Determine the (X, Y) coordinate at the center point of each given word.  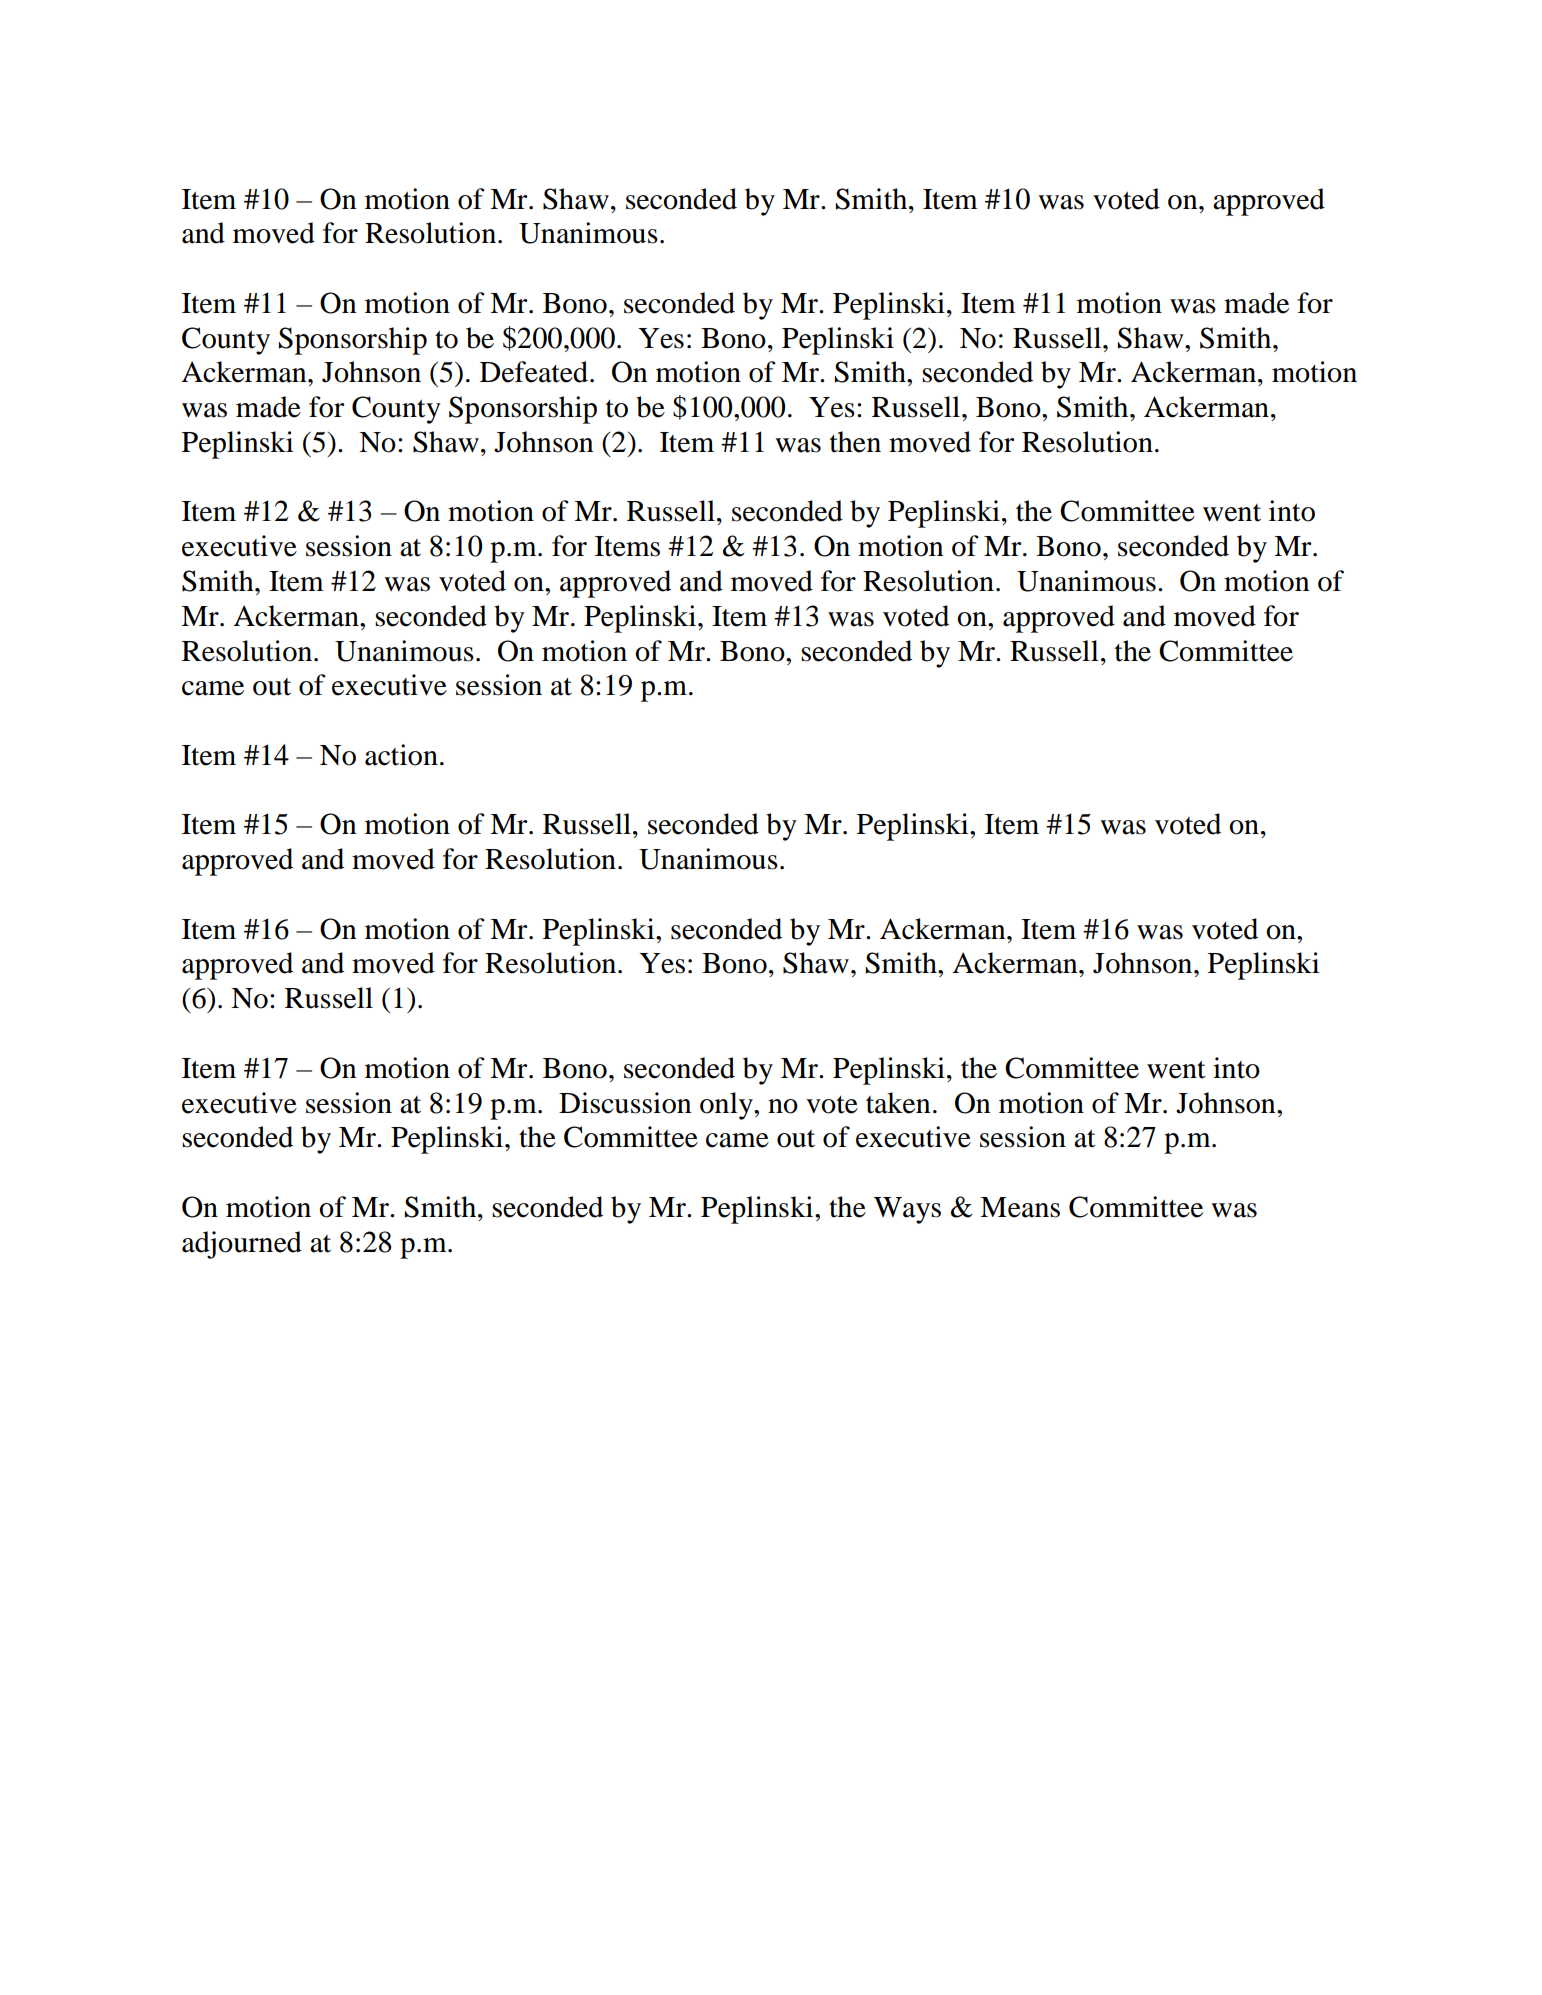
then (855, 442)
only (727, 1106)
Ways (907, 1210)
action (401, 755)
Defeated (535, 372)
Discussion (625, 1103)
